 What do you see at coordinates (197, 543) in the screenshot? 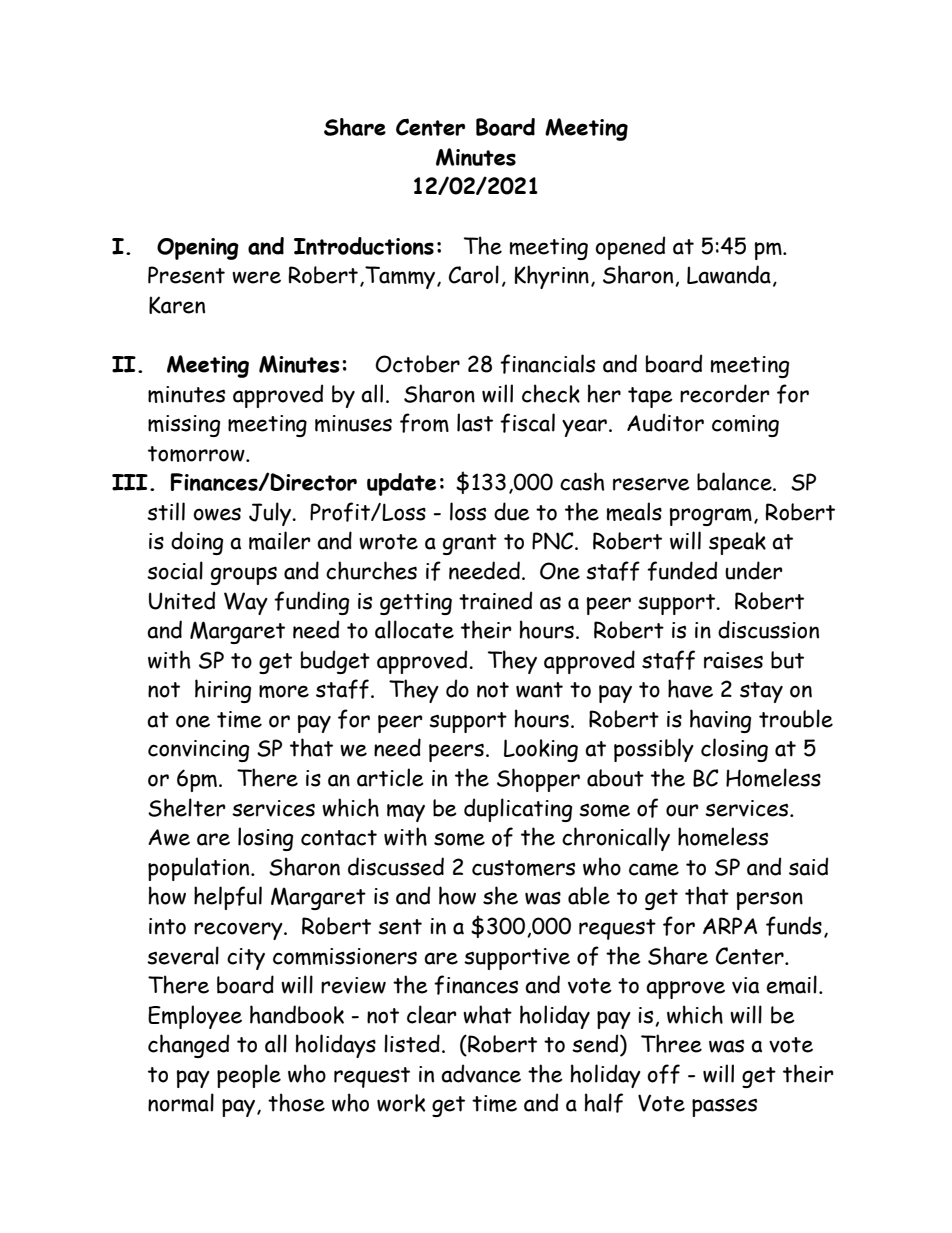
I see `doing` at bounding box center [197, 543].
